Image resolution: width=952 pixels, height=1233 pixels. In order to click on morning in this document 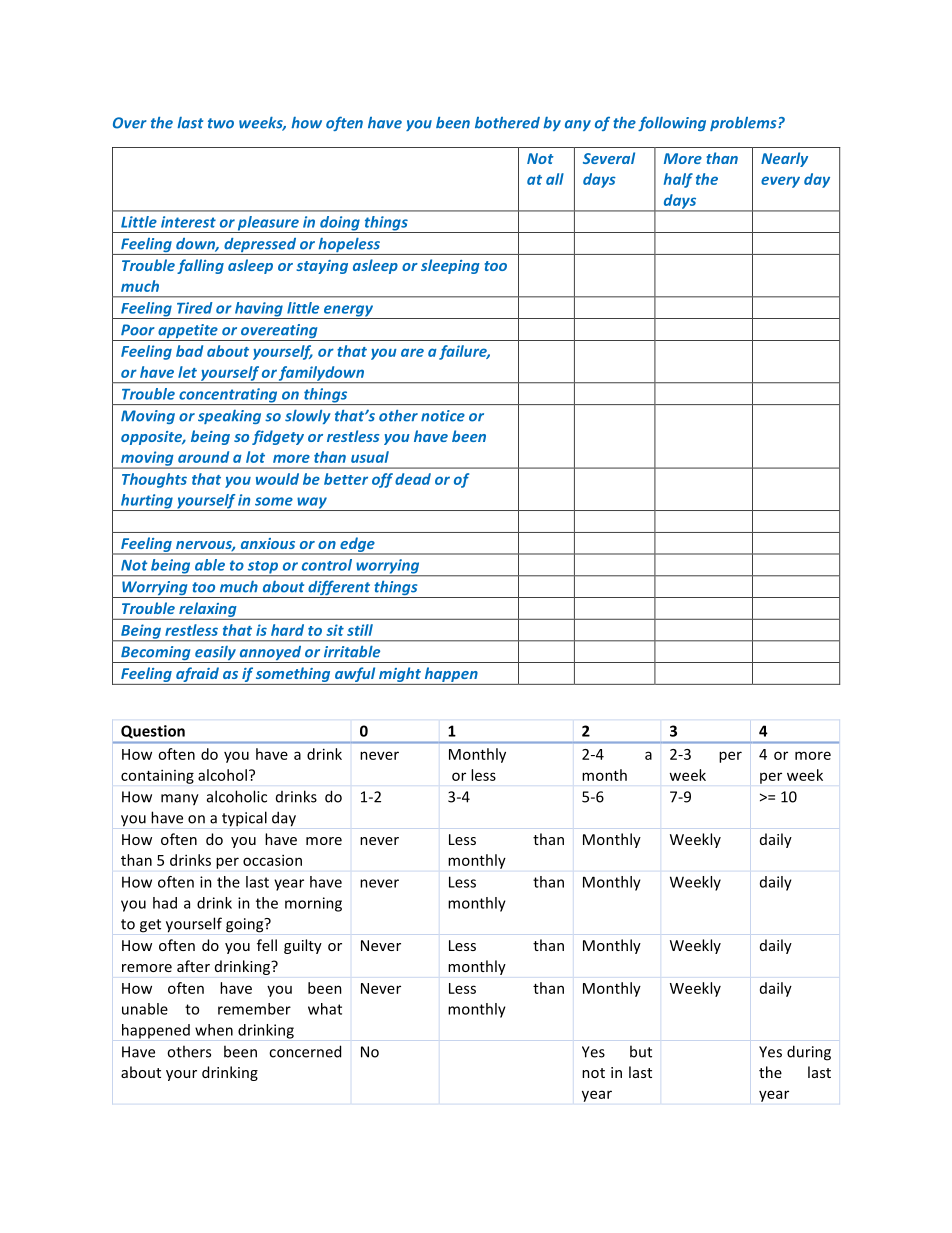, I will do `click(313, 904)`.
